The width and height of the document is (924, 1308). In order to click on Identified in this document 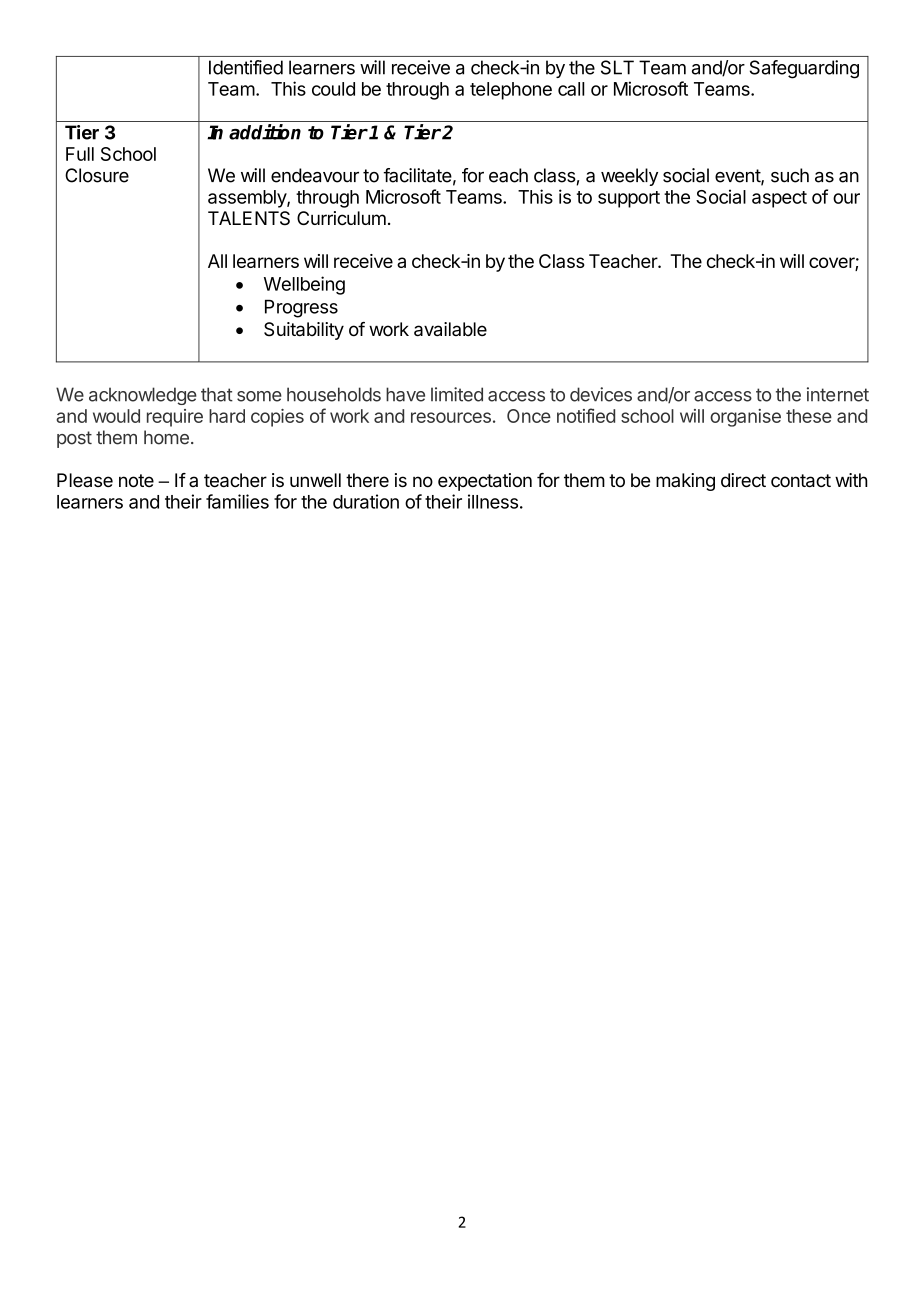, I will do `click(246, 67)`.
